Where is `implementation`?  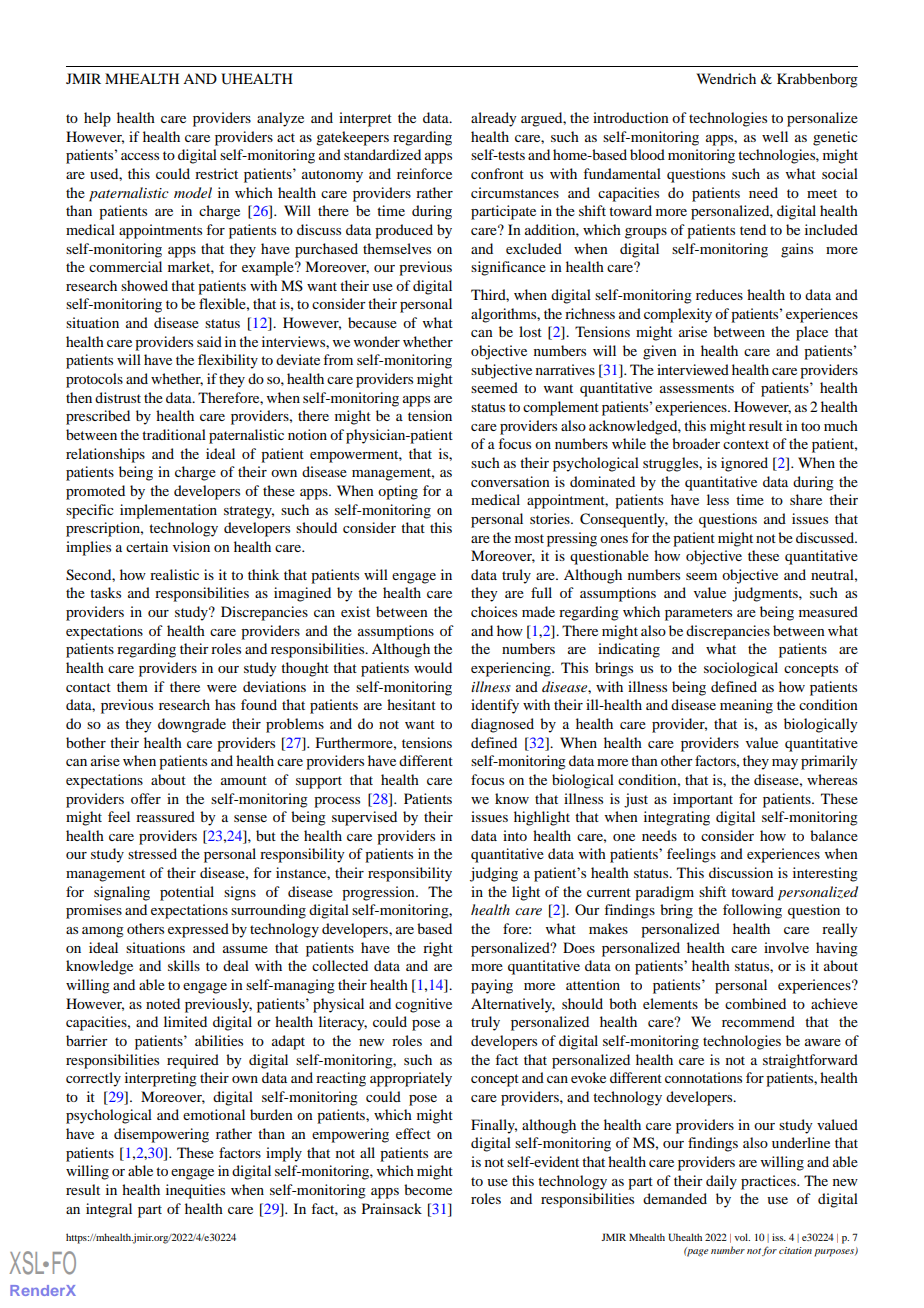
implementation is located at coordinates (168, 511).
